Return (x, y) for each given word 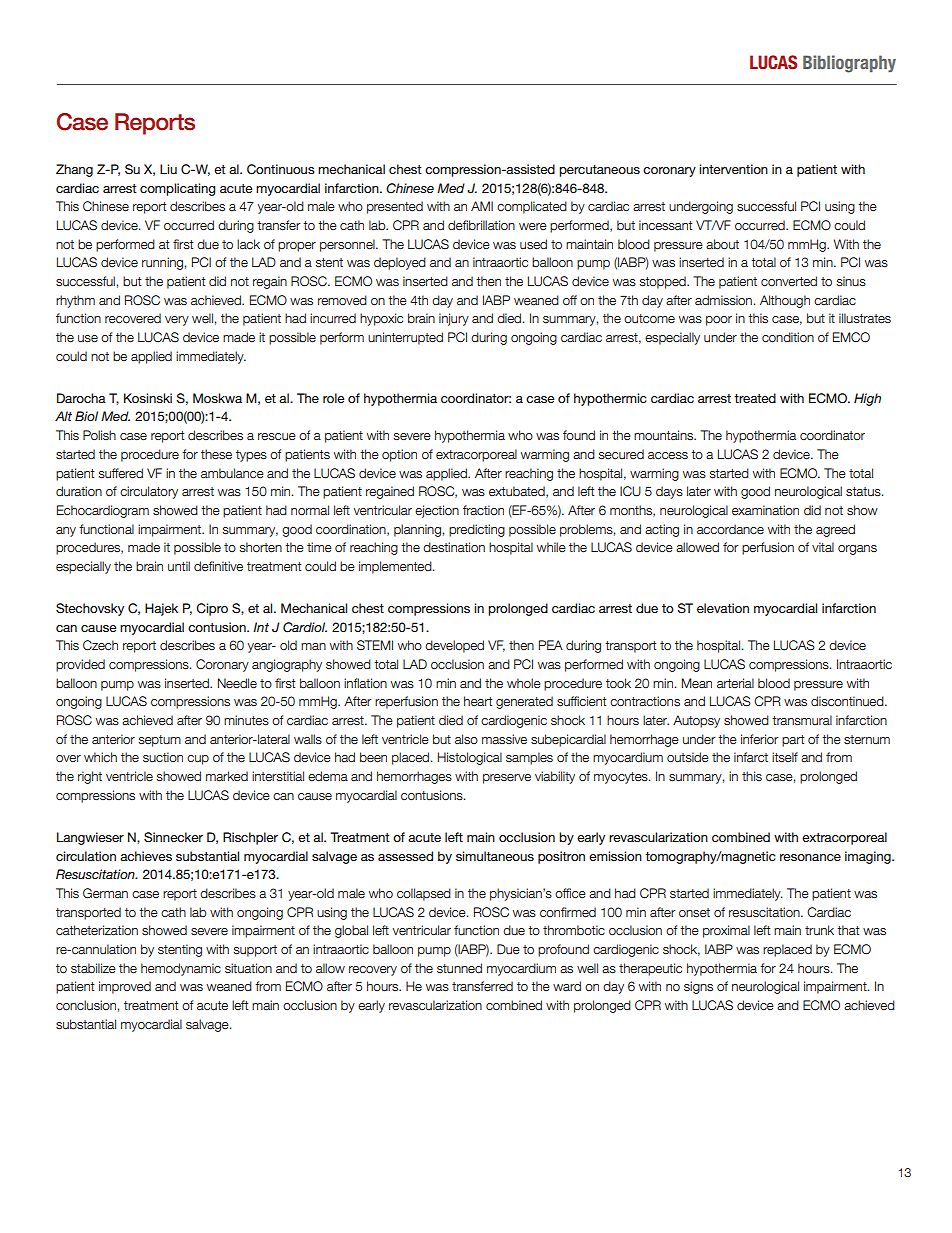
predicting (477, 530)
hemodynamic (181, 969)
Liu (168, 169)
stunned (459, 968)
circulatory (149, 492)
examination (765, 510)
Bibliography (849, 64)
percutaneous (599, 171)
